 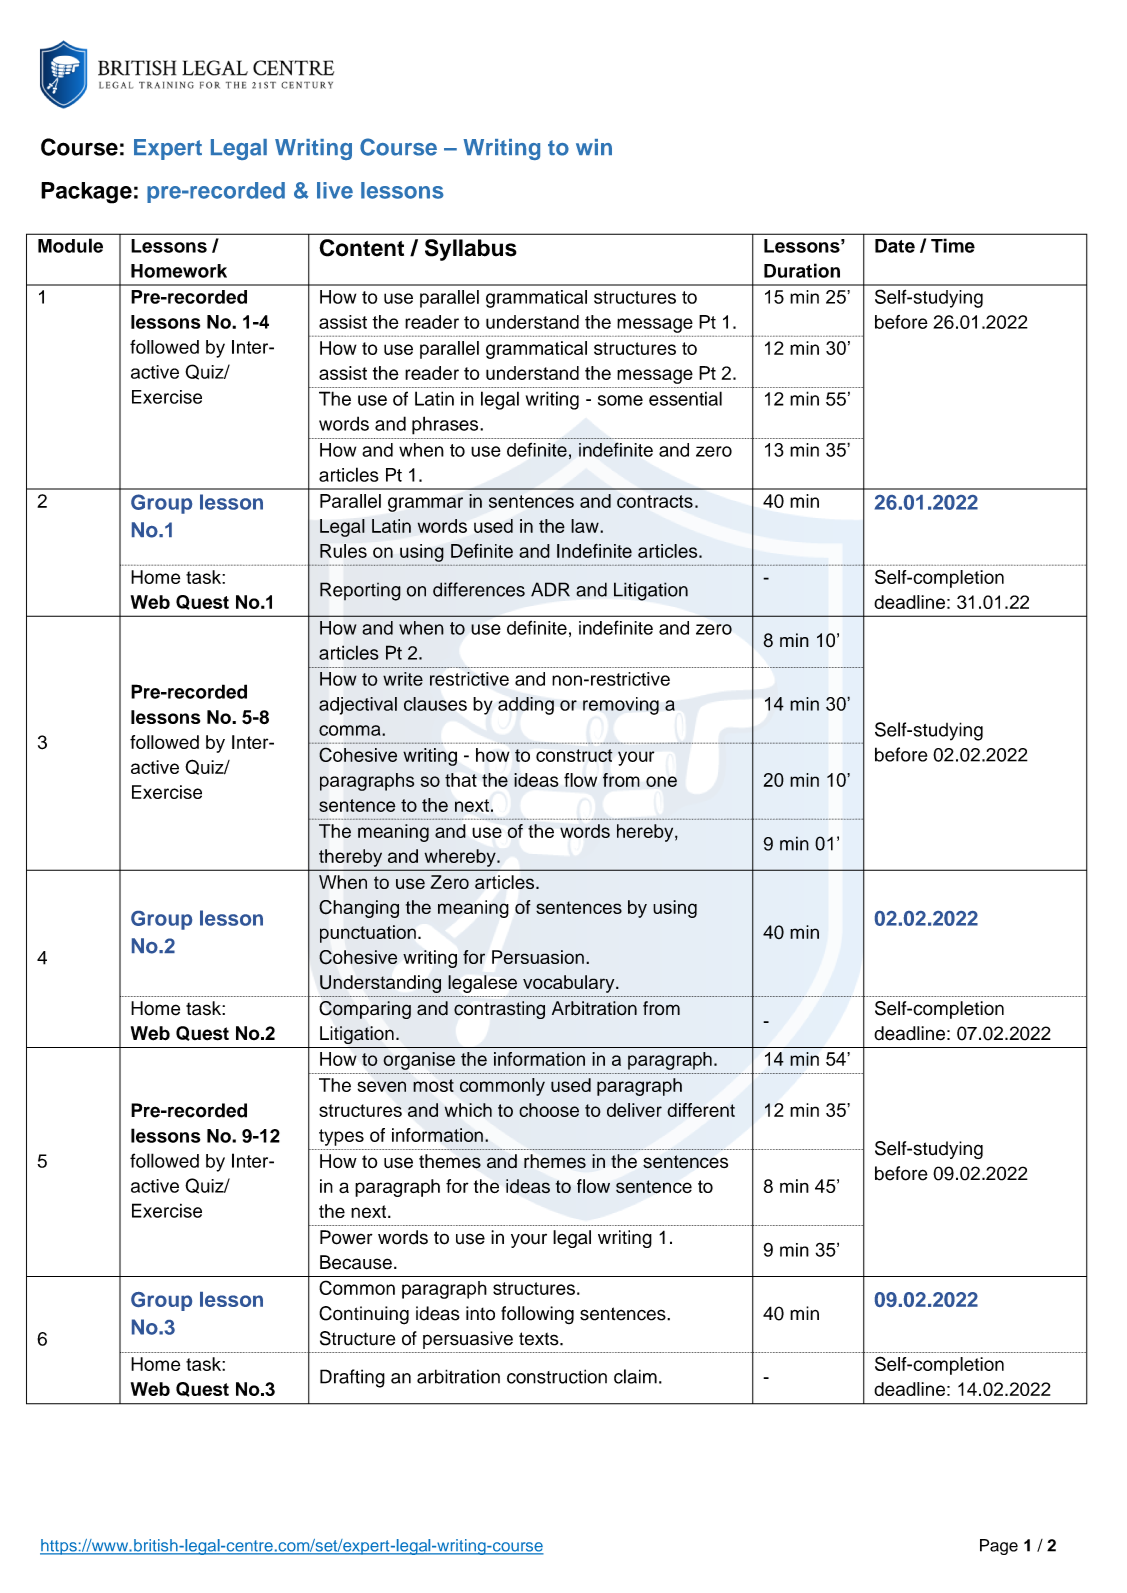 What do you see at coordinates (86, 193) in the page?
I see `Package` at bounding box center [86, 193].
